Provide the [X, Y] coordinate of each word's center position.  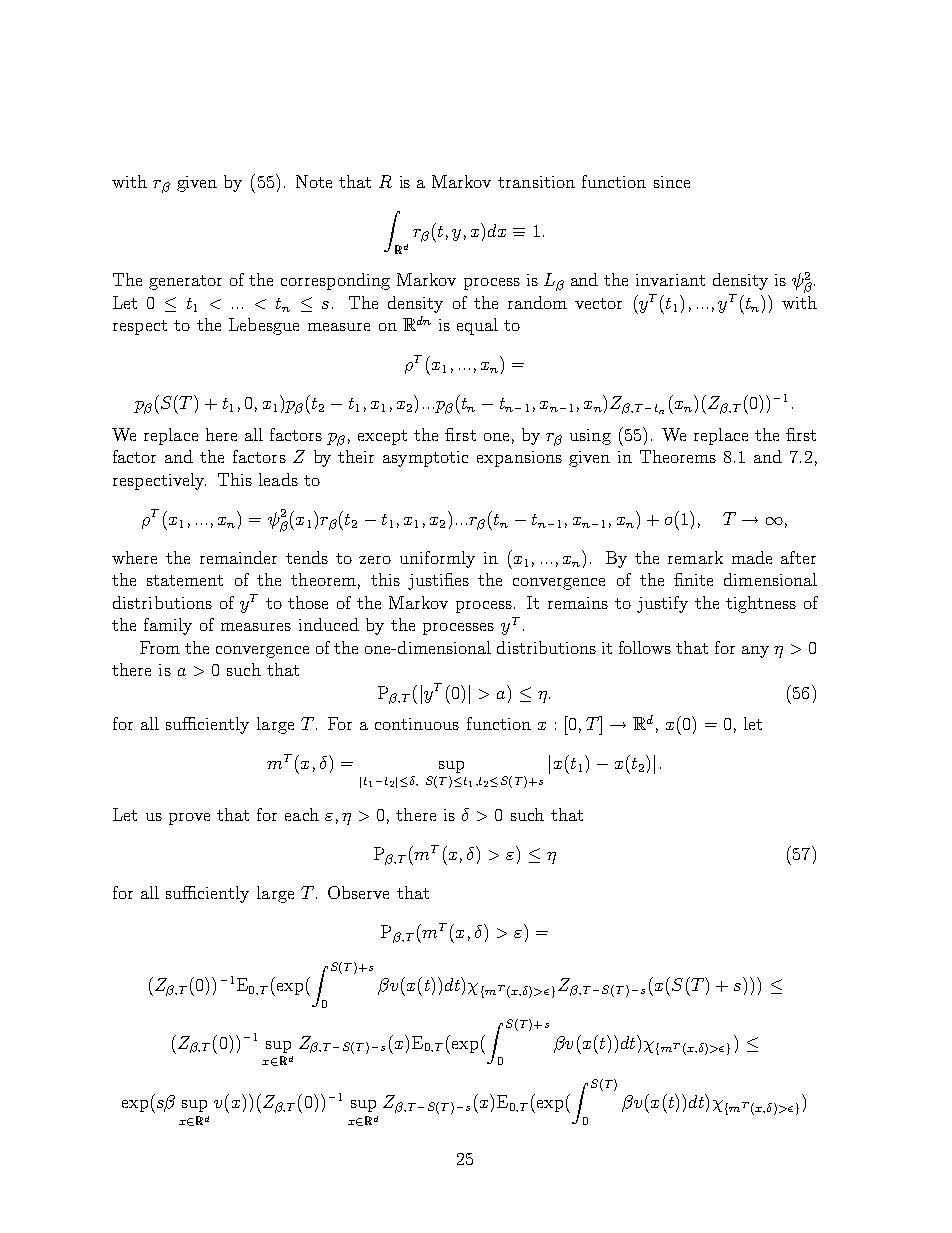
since [672, 182]
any [755, 652]
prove [189, 819]
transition [536, 182]
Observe [358, 892]
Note [314, 181]
